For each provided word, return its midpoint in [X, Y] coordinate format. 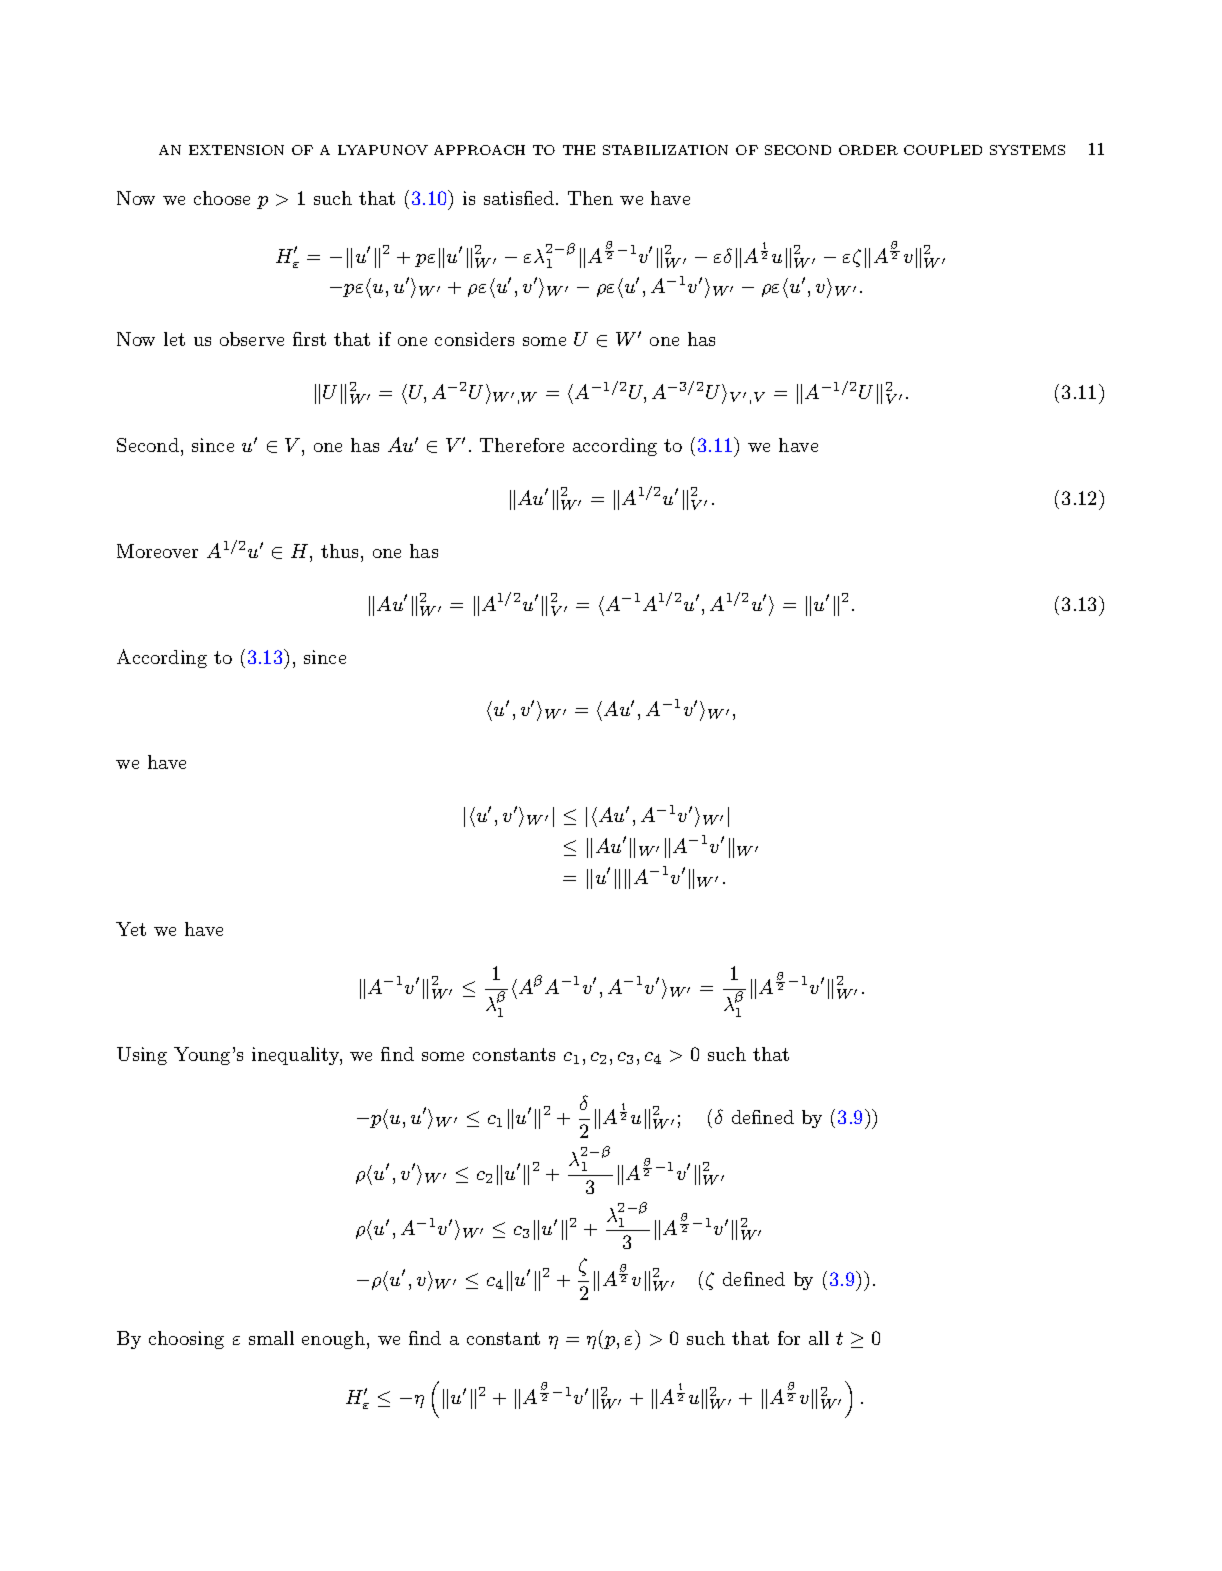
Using [142, 1056]
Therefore [522, 445]
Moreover [157, 551]
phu [384, 1119]
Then [590, 198]
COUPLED [943, 150]
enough [335, 1340]
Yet [131, 929]
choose [222, 198]
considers [474, 339]
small [271, 1338]
